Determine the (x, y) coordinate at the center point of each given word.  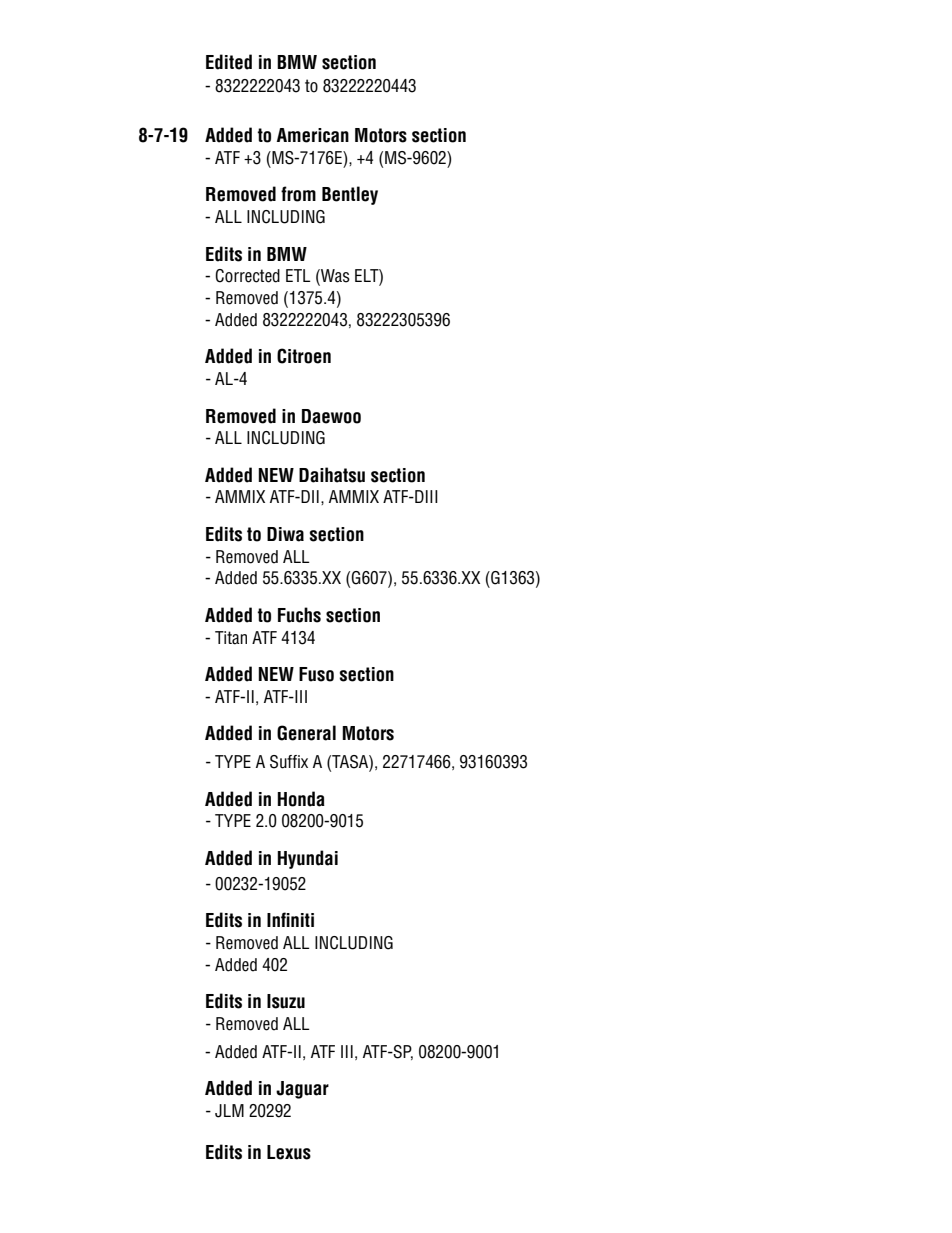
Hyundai (307, 859)
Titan (231, 638)
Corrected (247, 276)
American (313, 135)
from (298, 194)
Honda (301, 799)
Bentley (350, 195)
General (306, 733)
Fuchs (299, 615)
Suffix (289, 762)
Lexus (289, 1152)
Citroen (304, 356)
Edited (229, 62)
